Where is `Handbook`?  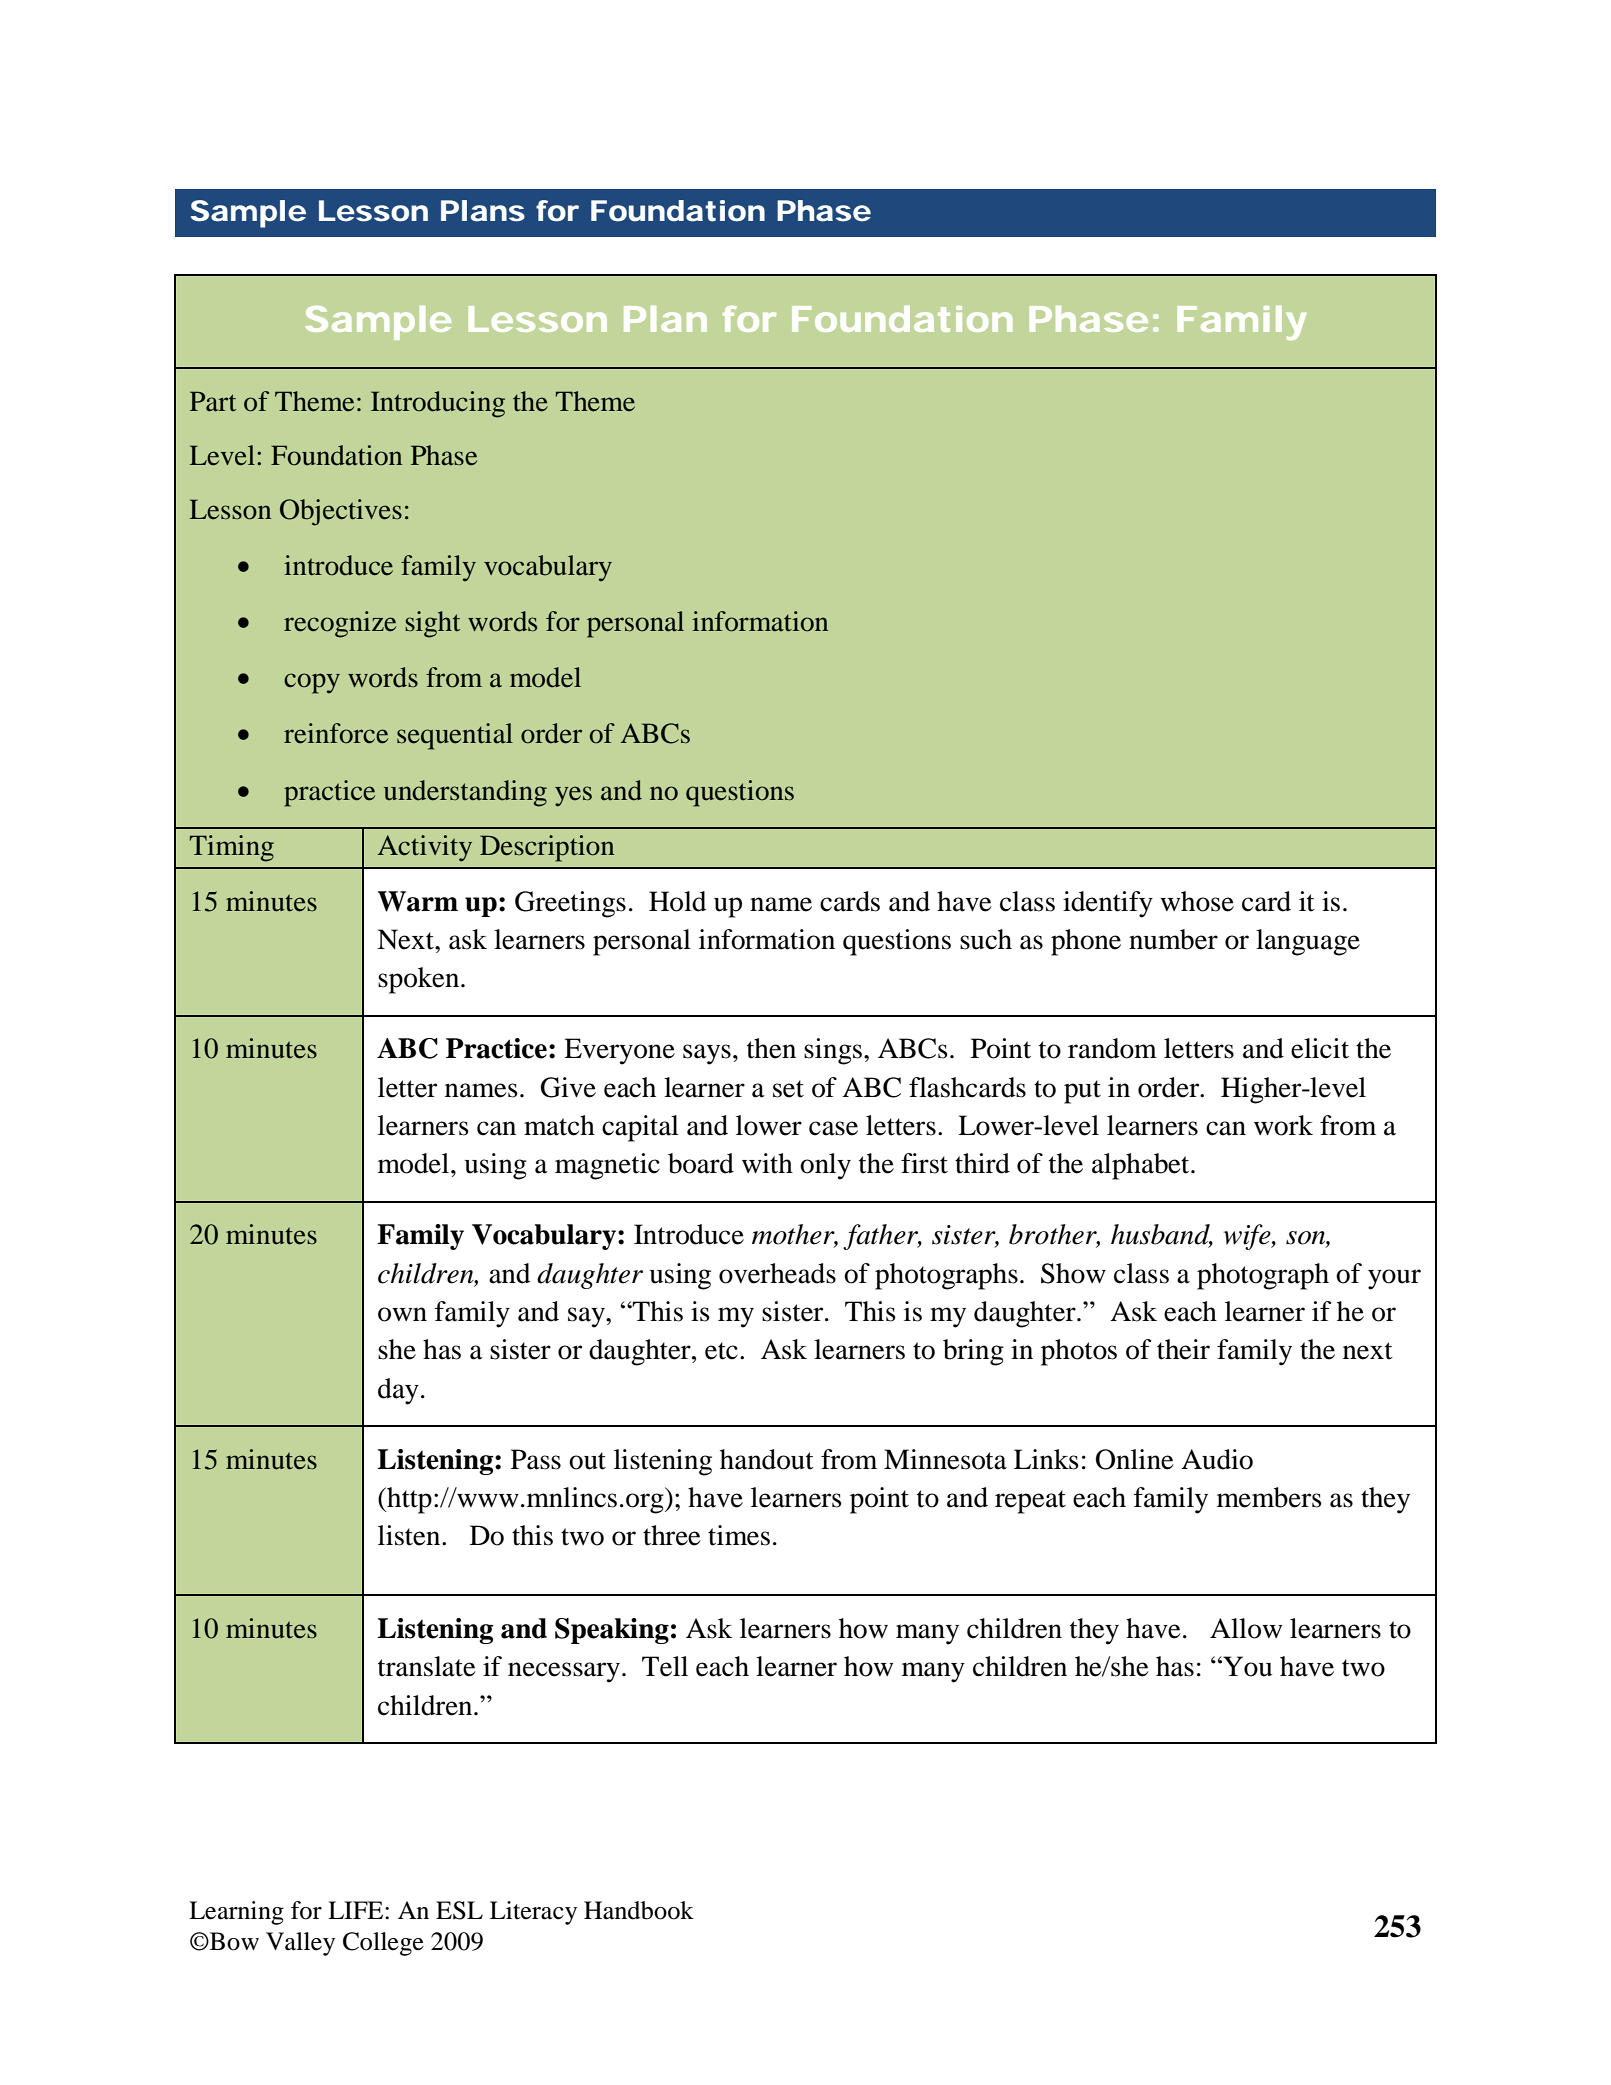
Handbook is located at coordinates (639, 1910).
